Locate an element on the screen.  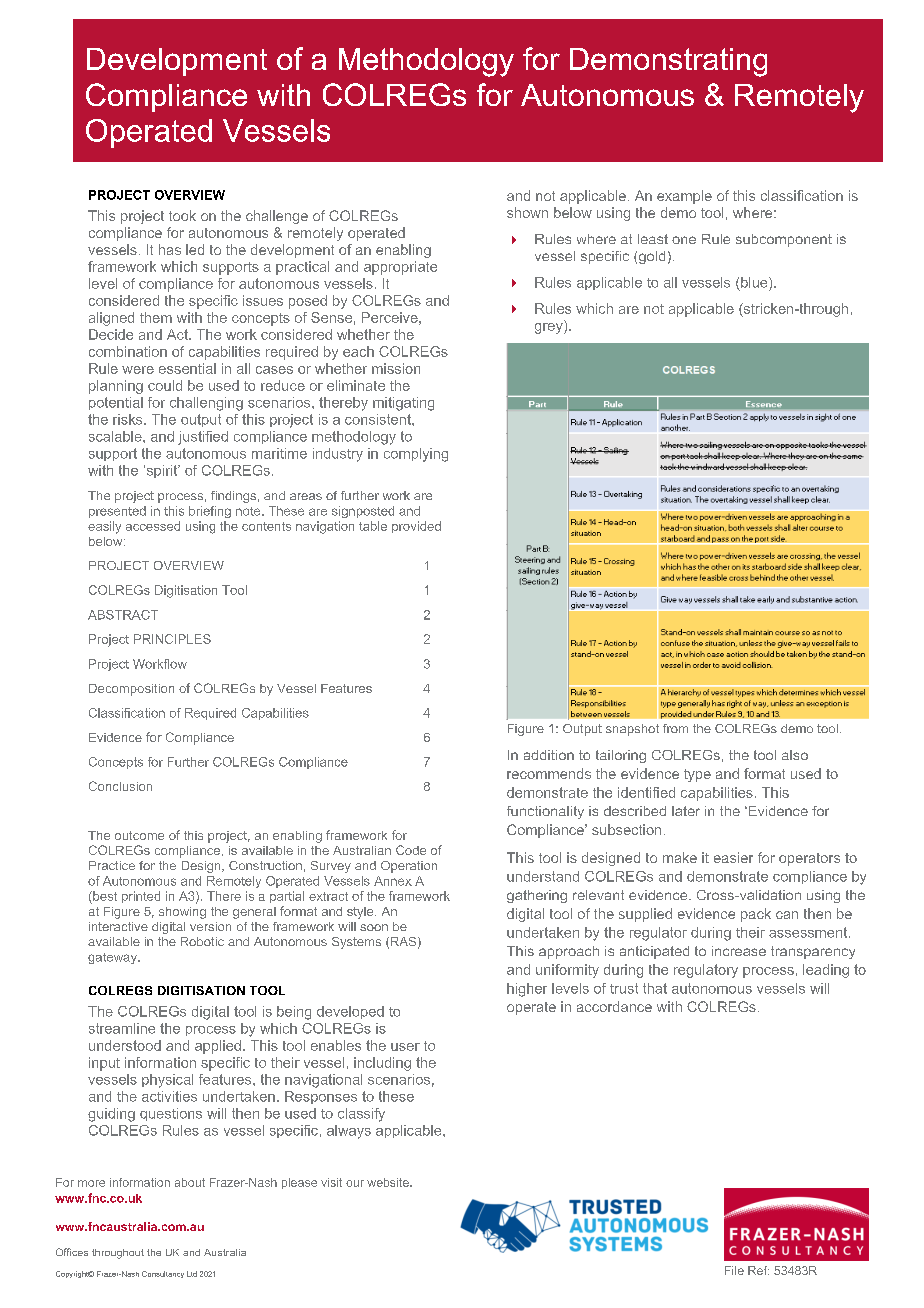
Decomposition is located at coordinates (131, 690).
